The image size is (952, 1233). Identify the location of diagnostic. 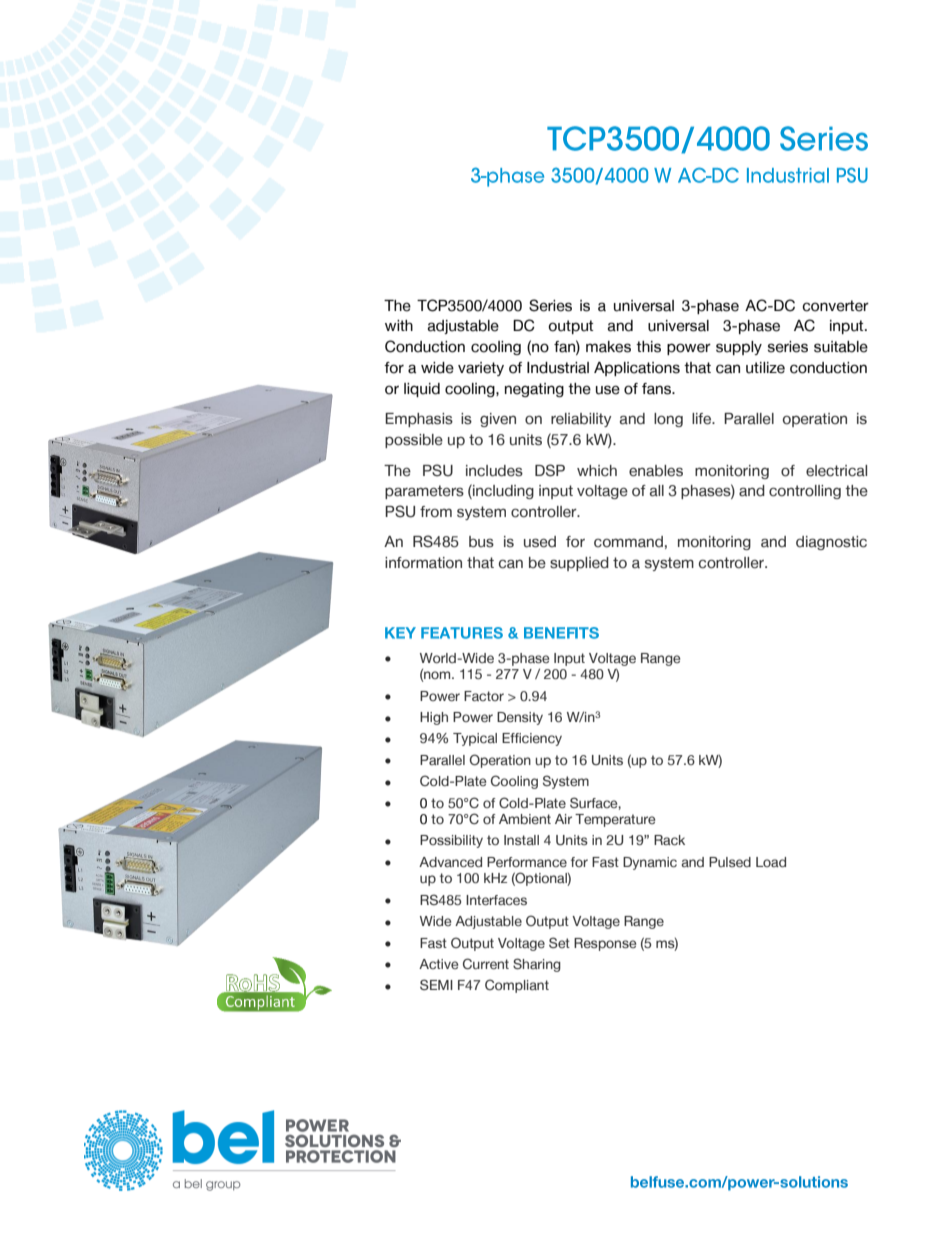
(831, 543).
